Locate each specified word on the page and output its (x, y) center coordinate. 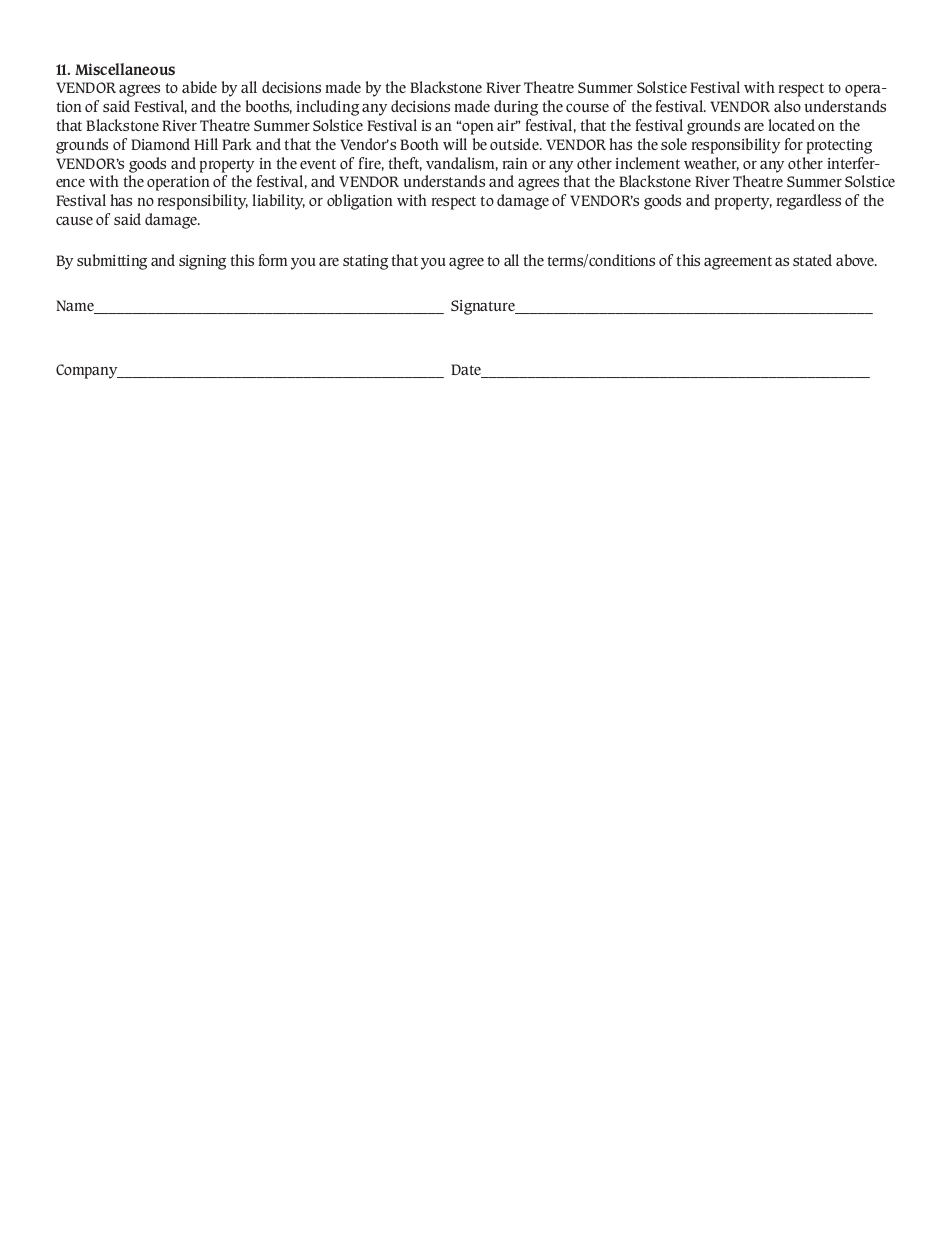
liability (279, 202)
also (787, 106)
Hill (206, 144)
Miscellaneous (125, 69)
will (455, 144)
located (792, 125)
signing (202, 262)
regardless (809, 202)
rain (515, 163)
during (516, 108)
